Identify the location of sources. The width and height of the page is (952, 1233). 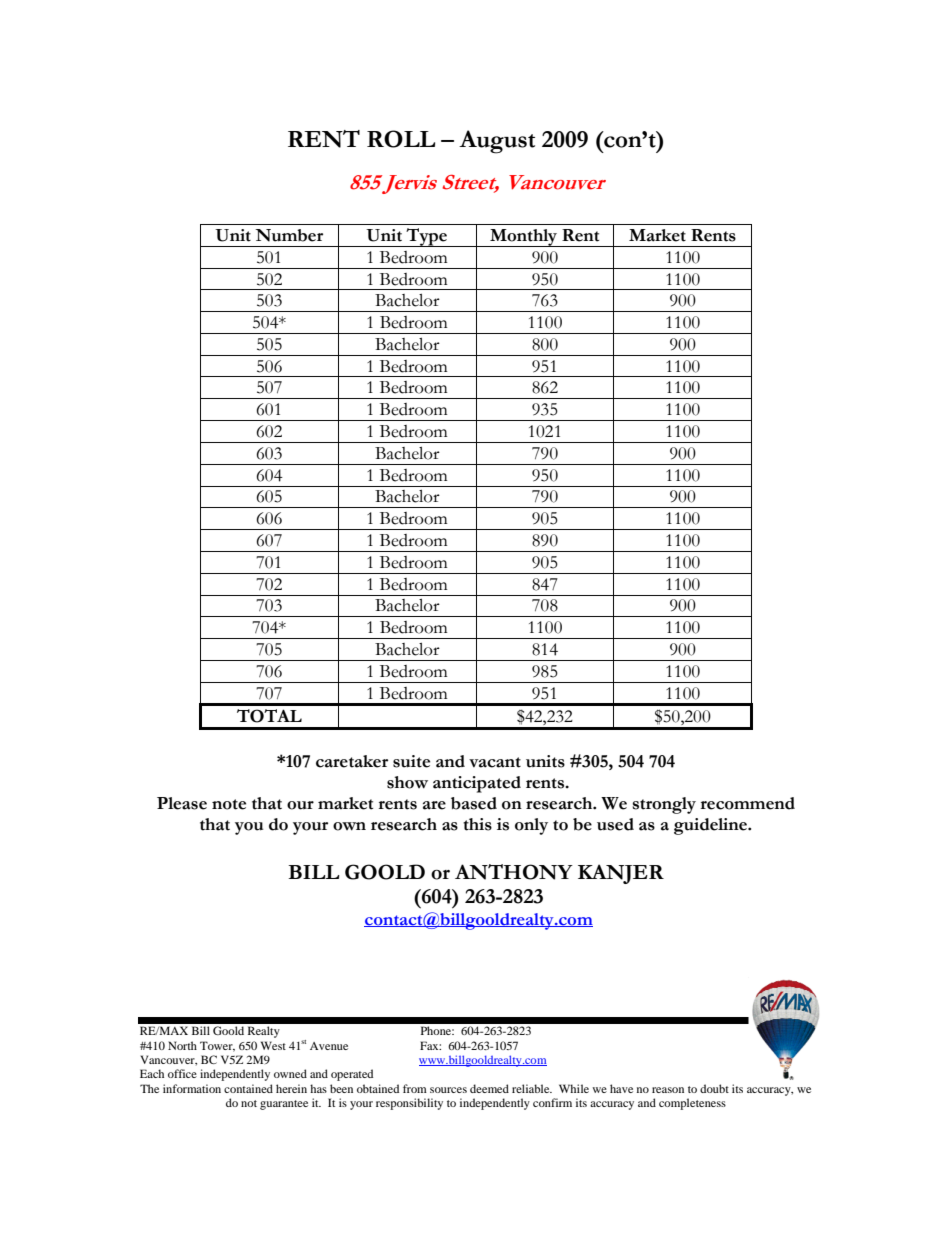
(448, 1090).
